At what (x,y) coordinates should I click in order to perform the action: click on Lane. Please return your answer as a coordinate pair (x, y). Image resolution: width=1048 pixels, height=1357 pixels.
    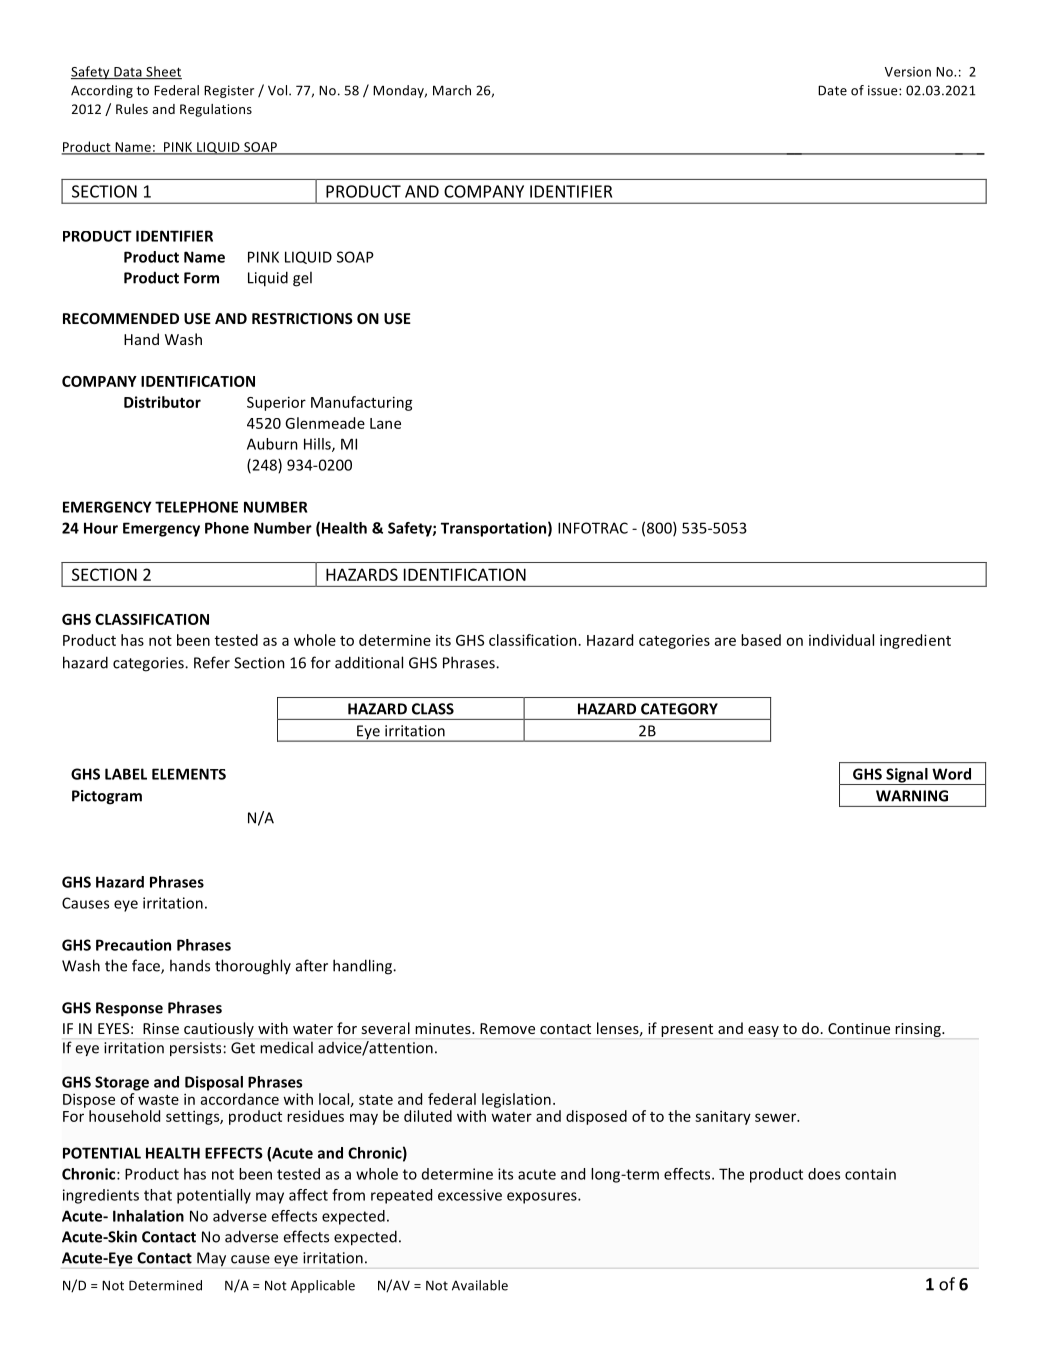
    Looking at the image, I should click on (385, 423).
